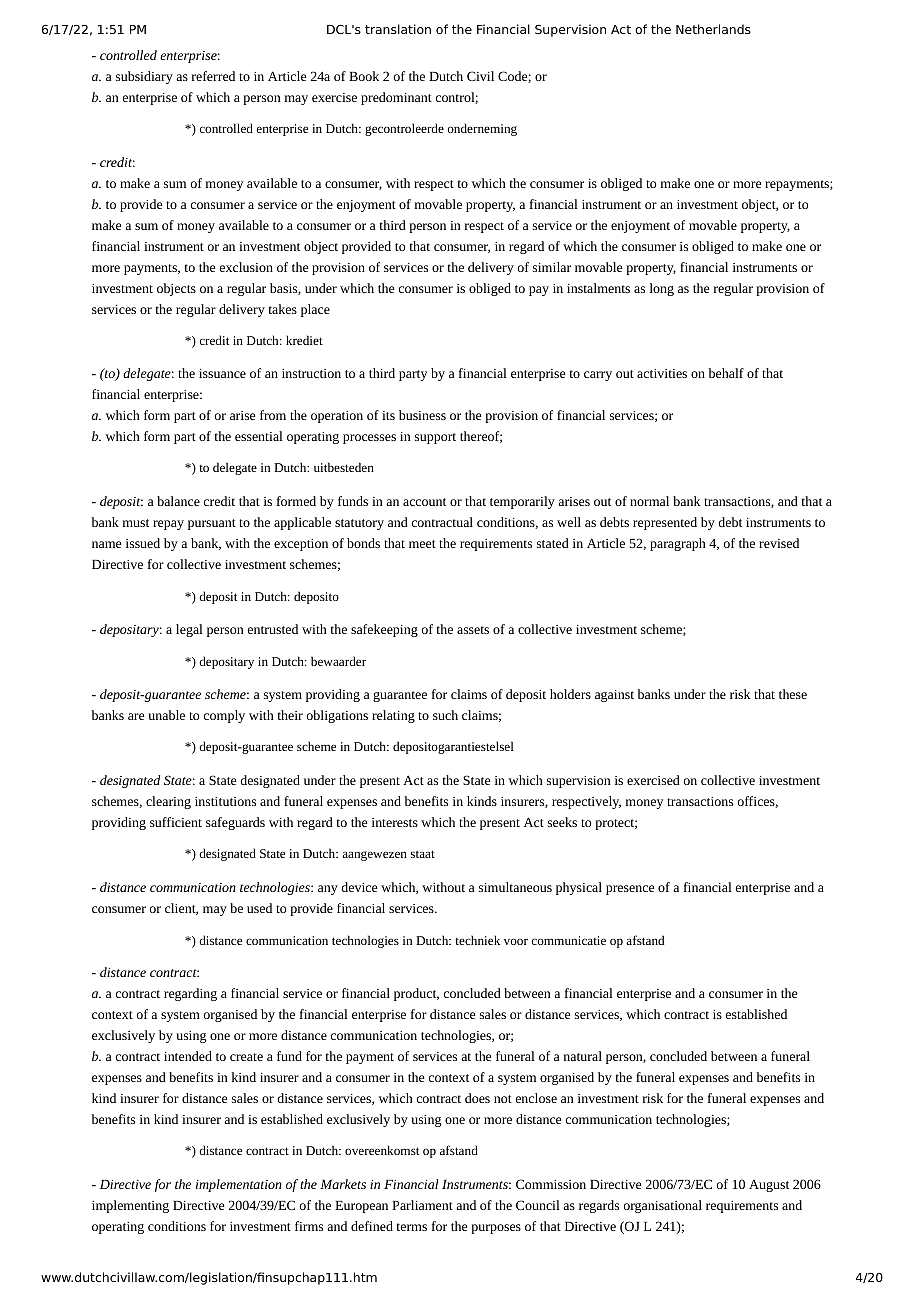 This document has width=924, height=1308. Describe the element at coordinates (396, 98) in the document. I see `predominant` at that location.
